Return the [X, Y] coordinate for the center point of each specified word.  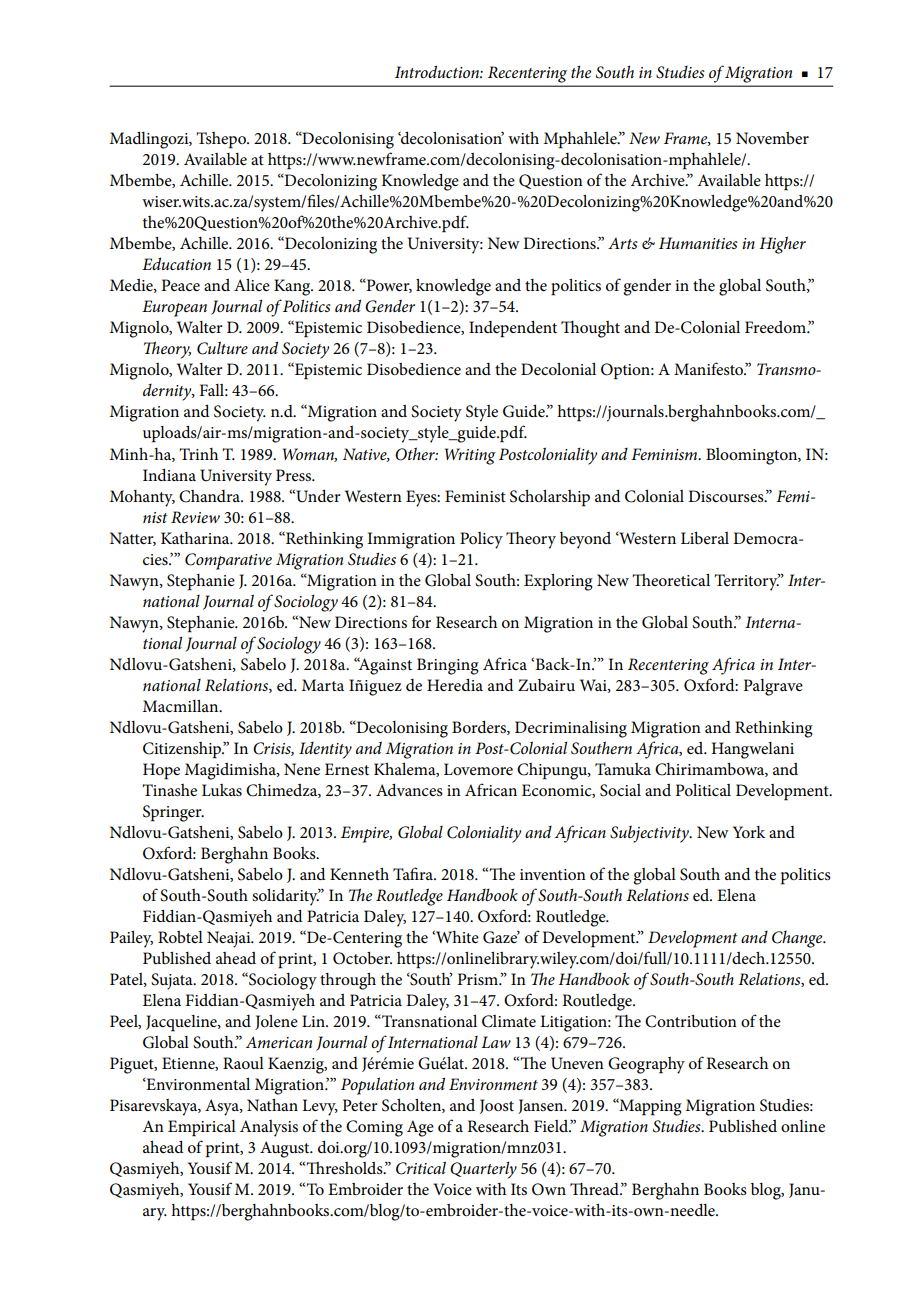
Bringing [448, 666]
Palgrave [773, 687]
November [772, 138]
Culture [222, 348]
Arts [623, 243]
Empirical [202, 1128]
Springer [173, 813]
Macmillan [182, 706]
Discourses [727, 496]
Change [798, 939]
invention [553, 874]
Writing [470, 456]
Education [176, 263]
